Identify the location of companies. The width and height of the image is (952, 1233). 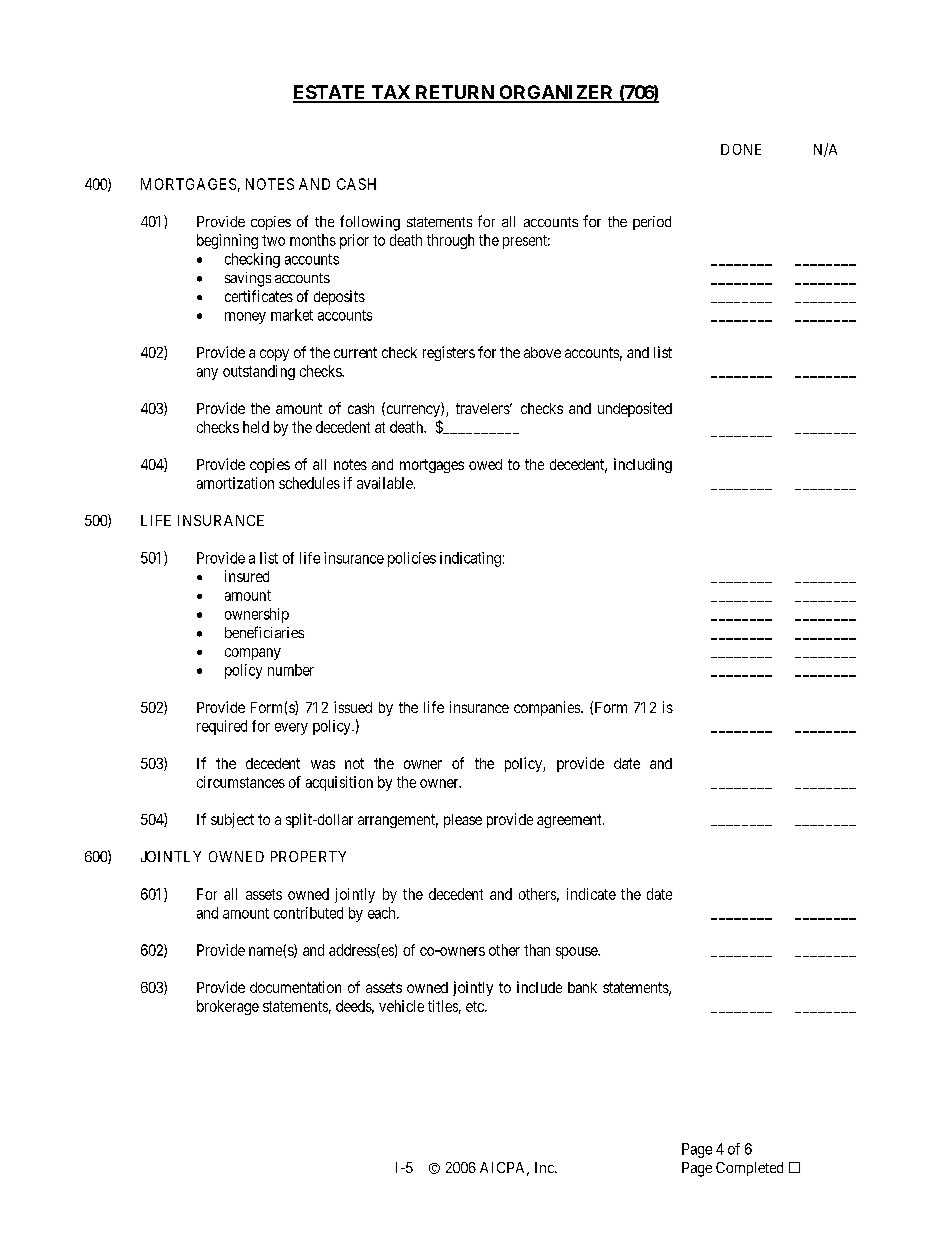
(548, 708).
